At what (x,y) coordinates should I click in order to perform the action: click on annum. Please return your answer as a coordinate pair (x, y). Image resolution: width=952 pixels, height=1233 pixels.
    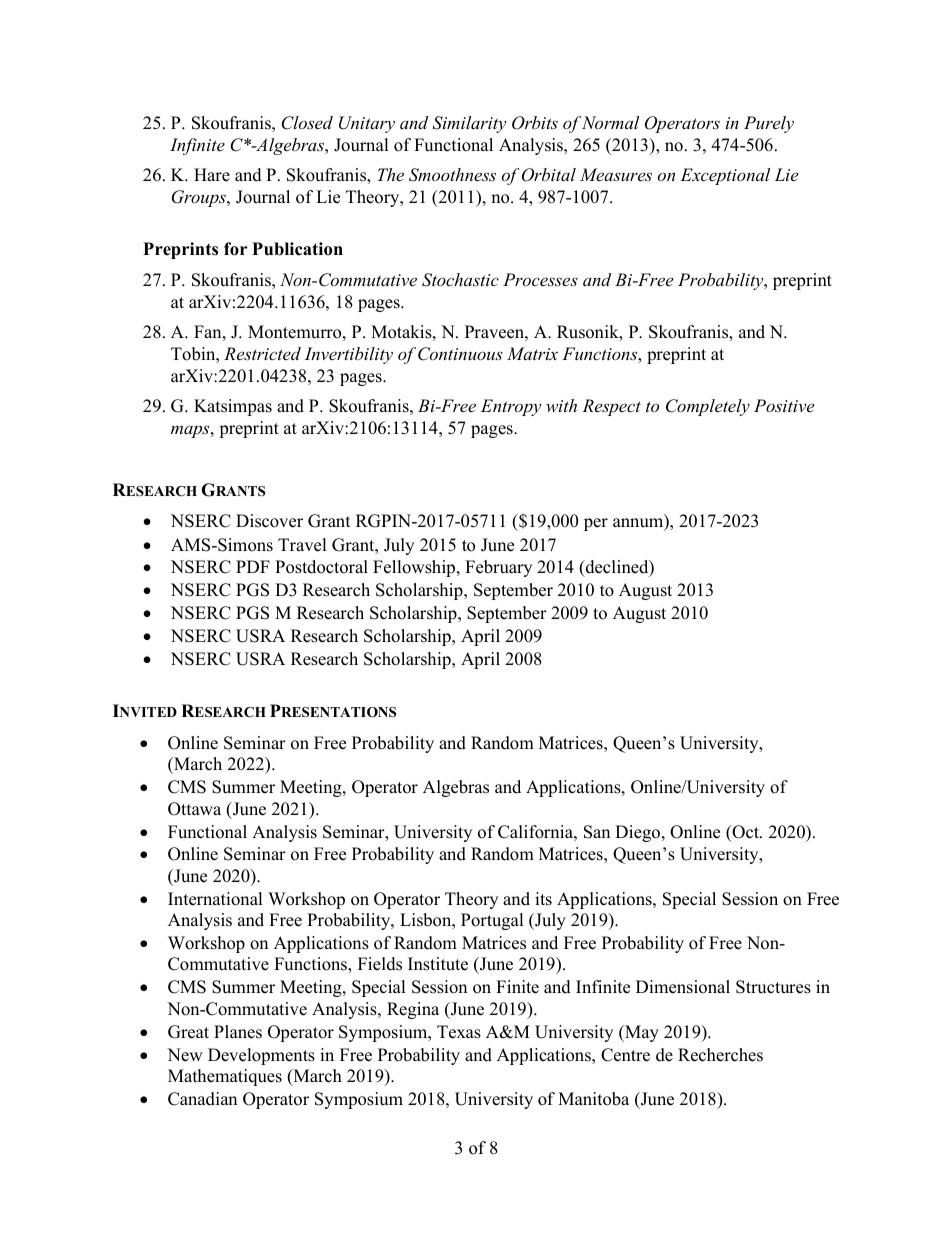
    Looking at the image, I should click on (639, 524).
